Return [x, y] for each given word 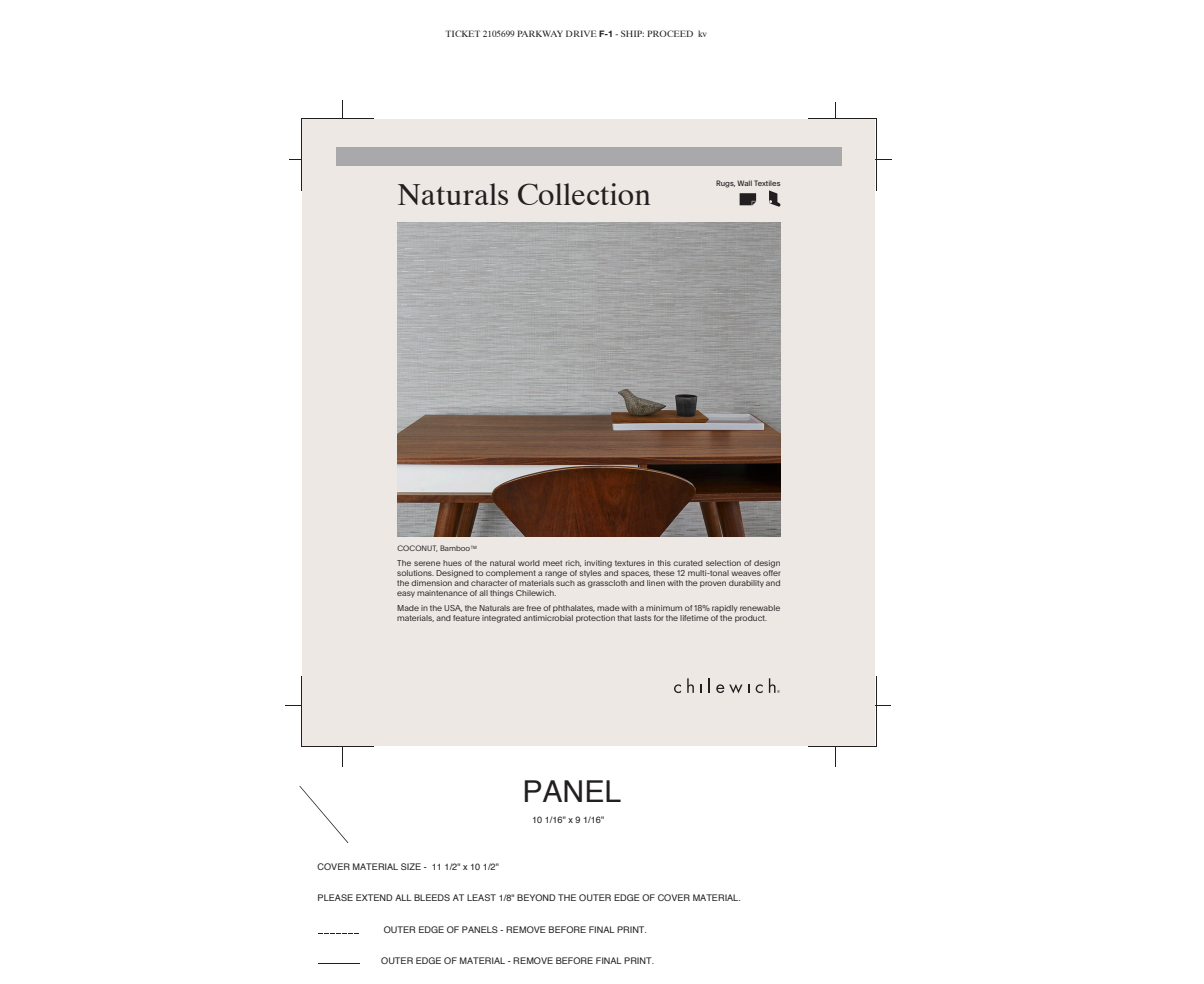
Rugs [725, 184]
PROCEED [670, 33]
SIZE [411, 866]
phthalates [574, 609]
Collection [584, 194]
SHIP [632, 33]
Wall [744, 183]
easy [406, 594]
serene [427, 563]
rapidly [725, 608]
